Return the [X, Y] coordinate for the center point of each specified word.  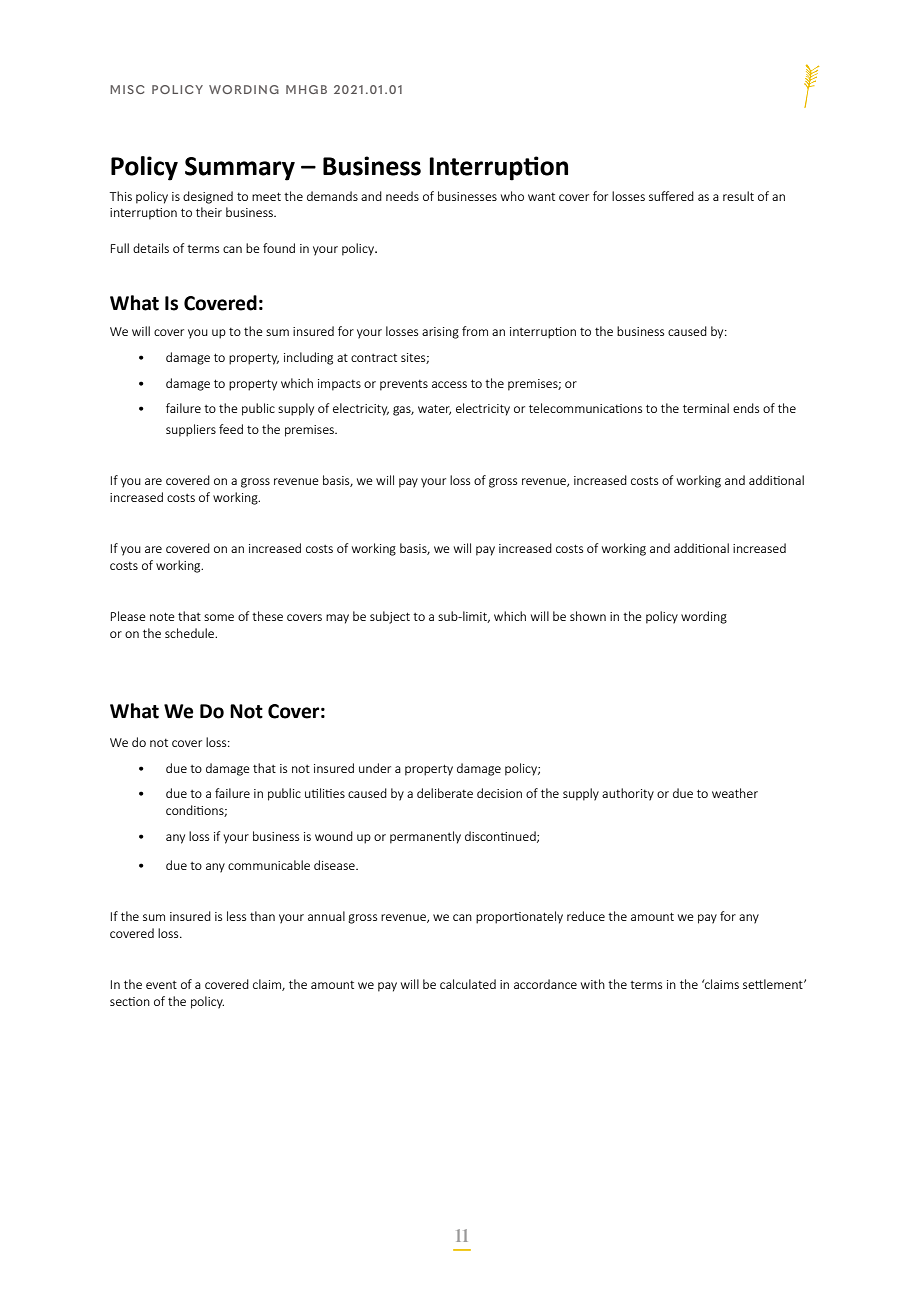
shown [588, 616]
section [130, 1001]
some [219, 617]
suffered [671, 196]
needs [402, 196]
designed [208, 197]
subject [390, 617]
